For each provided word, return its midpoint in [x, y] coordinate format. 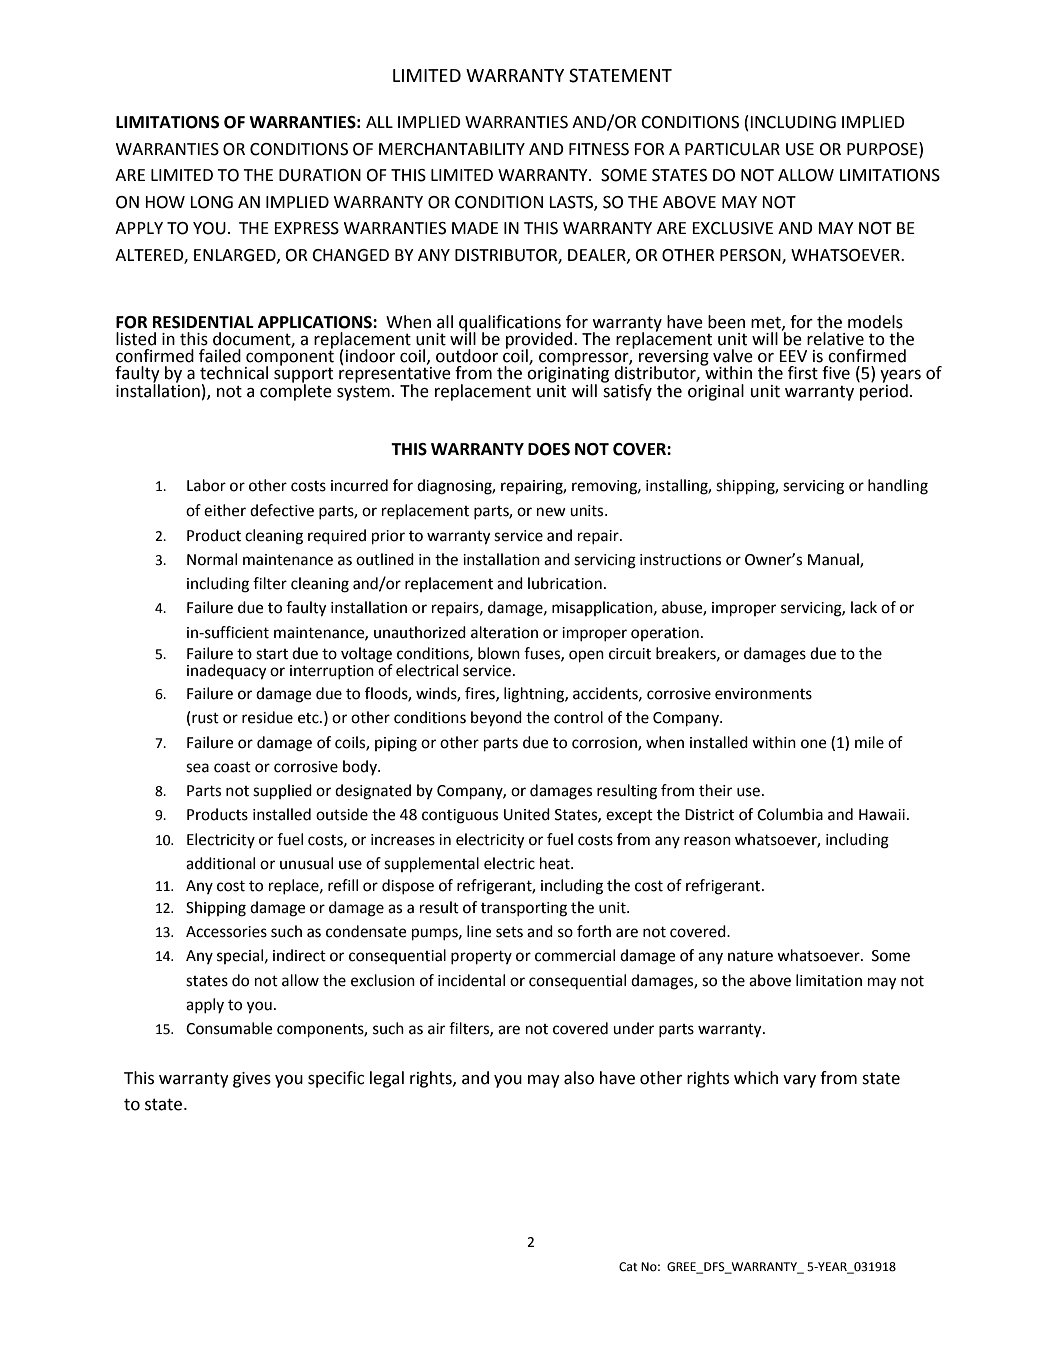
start [272, 654]
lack [864, 607]
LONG [211, 202]
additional [220, 863]
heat [556, 863]
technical [234, 373]
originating [568, 374]
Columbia [790, 814]
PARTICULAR [732, 149]
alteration [504, 632]
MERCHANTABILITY [452, 149]
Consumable [229, 1028]
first [803, 373]
